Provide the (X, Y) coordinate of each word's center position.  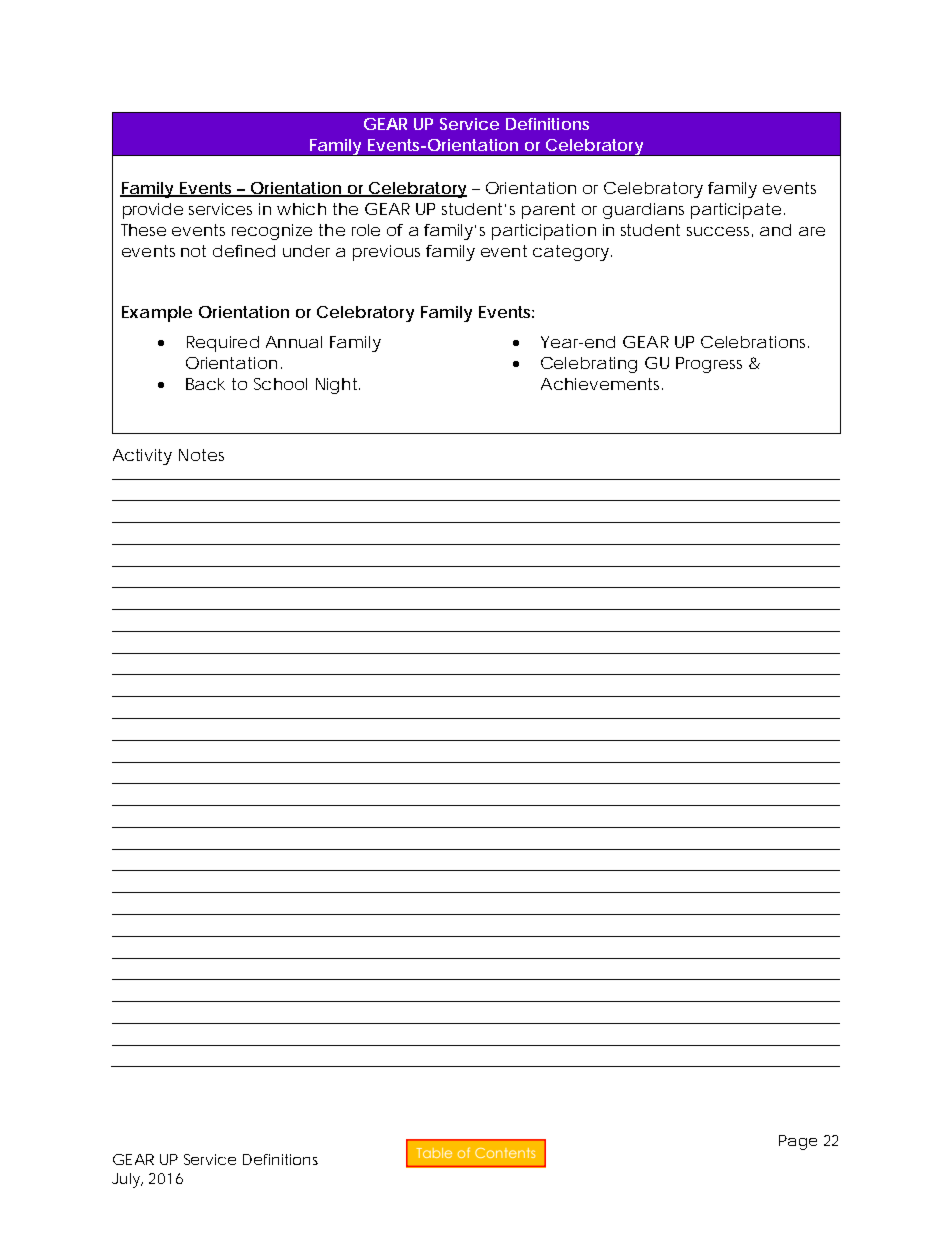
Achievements (602, 384)
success (720, 232)
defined (244, 251)
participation (544, 232)
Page (798, 1142)
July (127, 1180)
